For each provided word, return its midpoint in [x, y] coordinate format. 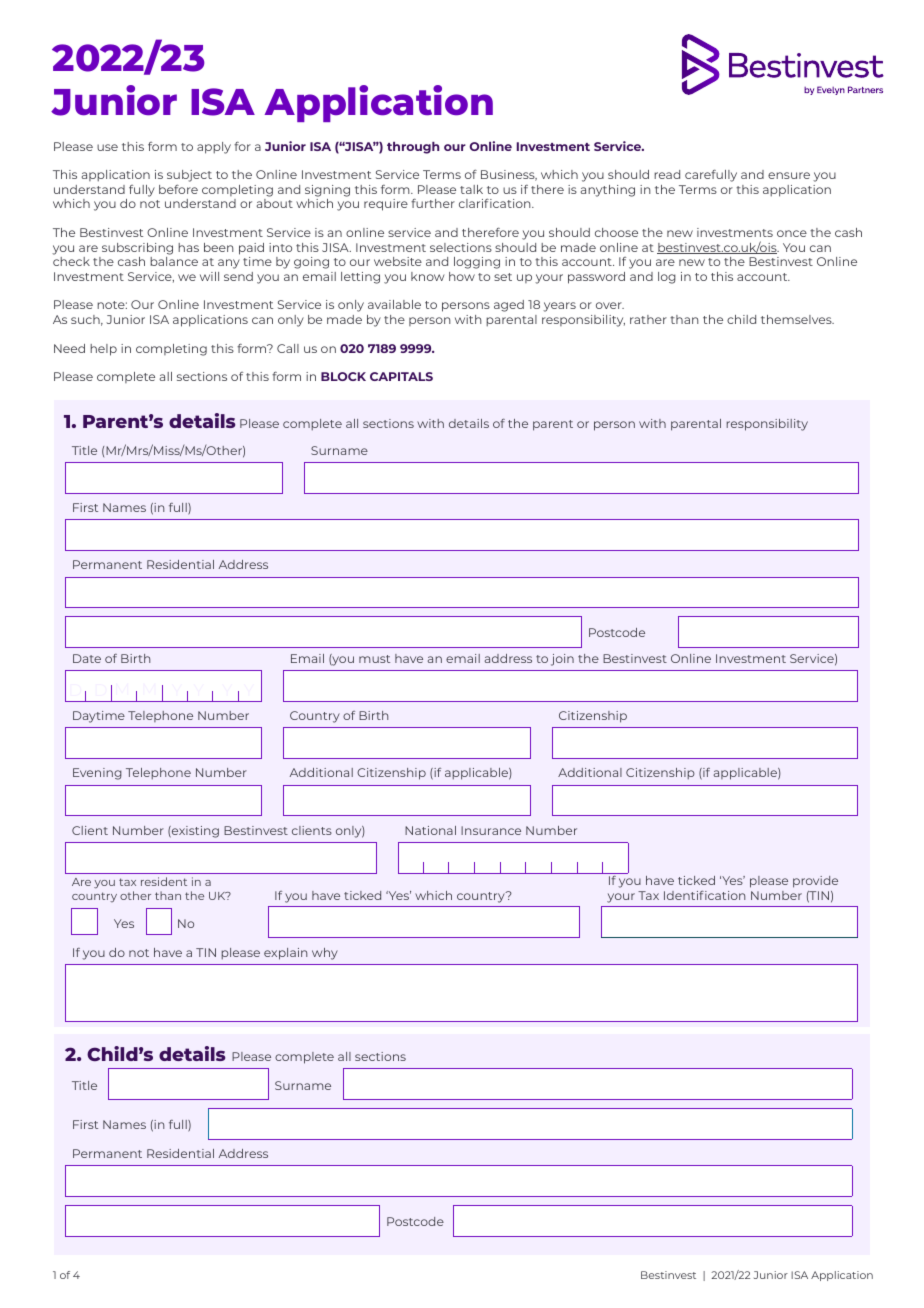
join [562, 660]
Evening [97, 774]
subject [189, 176]
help [103, 350]
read [667, 174]
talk [471, 189]
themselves [797, 319]
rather [648, 319]
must [374, 659]
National [430, 830]
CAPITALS [401, 376]
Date [87, 658]
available [394, 304]
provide [815, 882]
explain [285, 954]
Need [69, 348]
